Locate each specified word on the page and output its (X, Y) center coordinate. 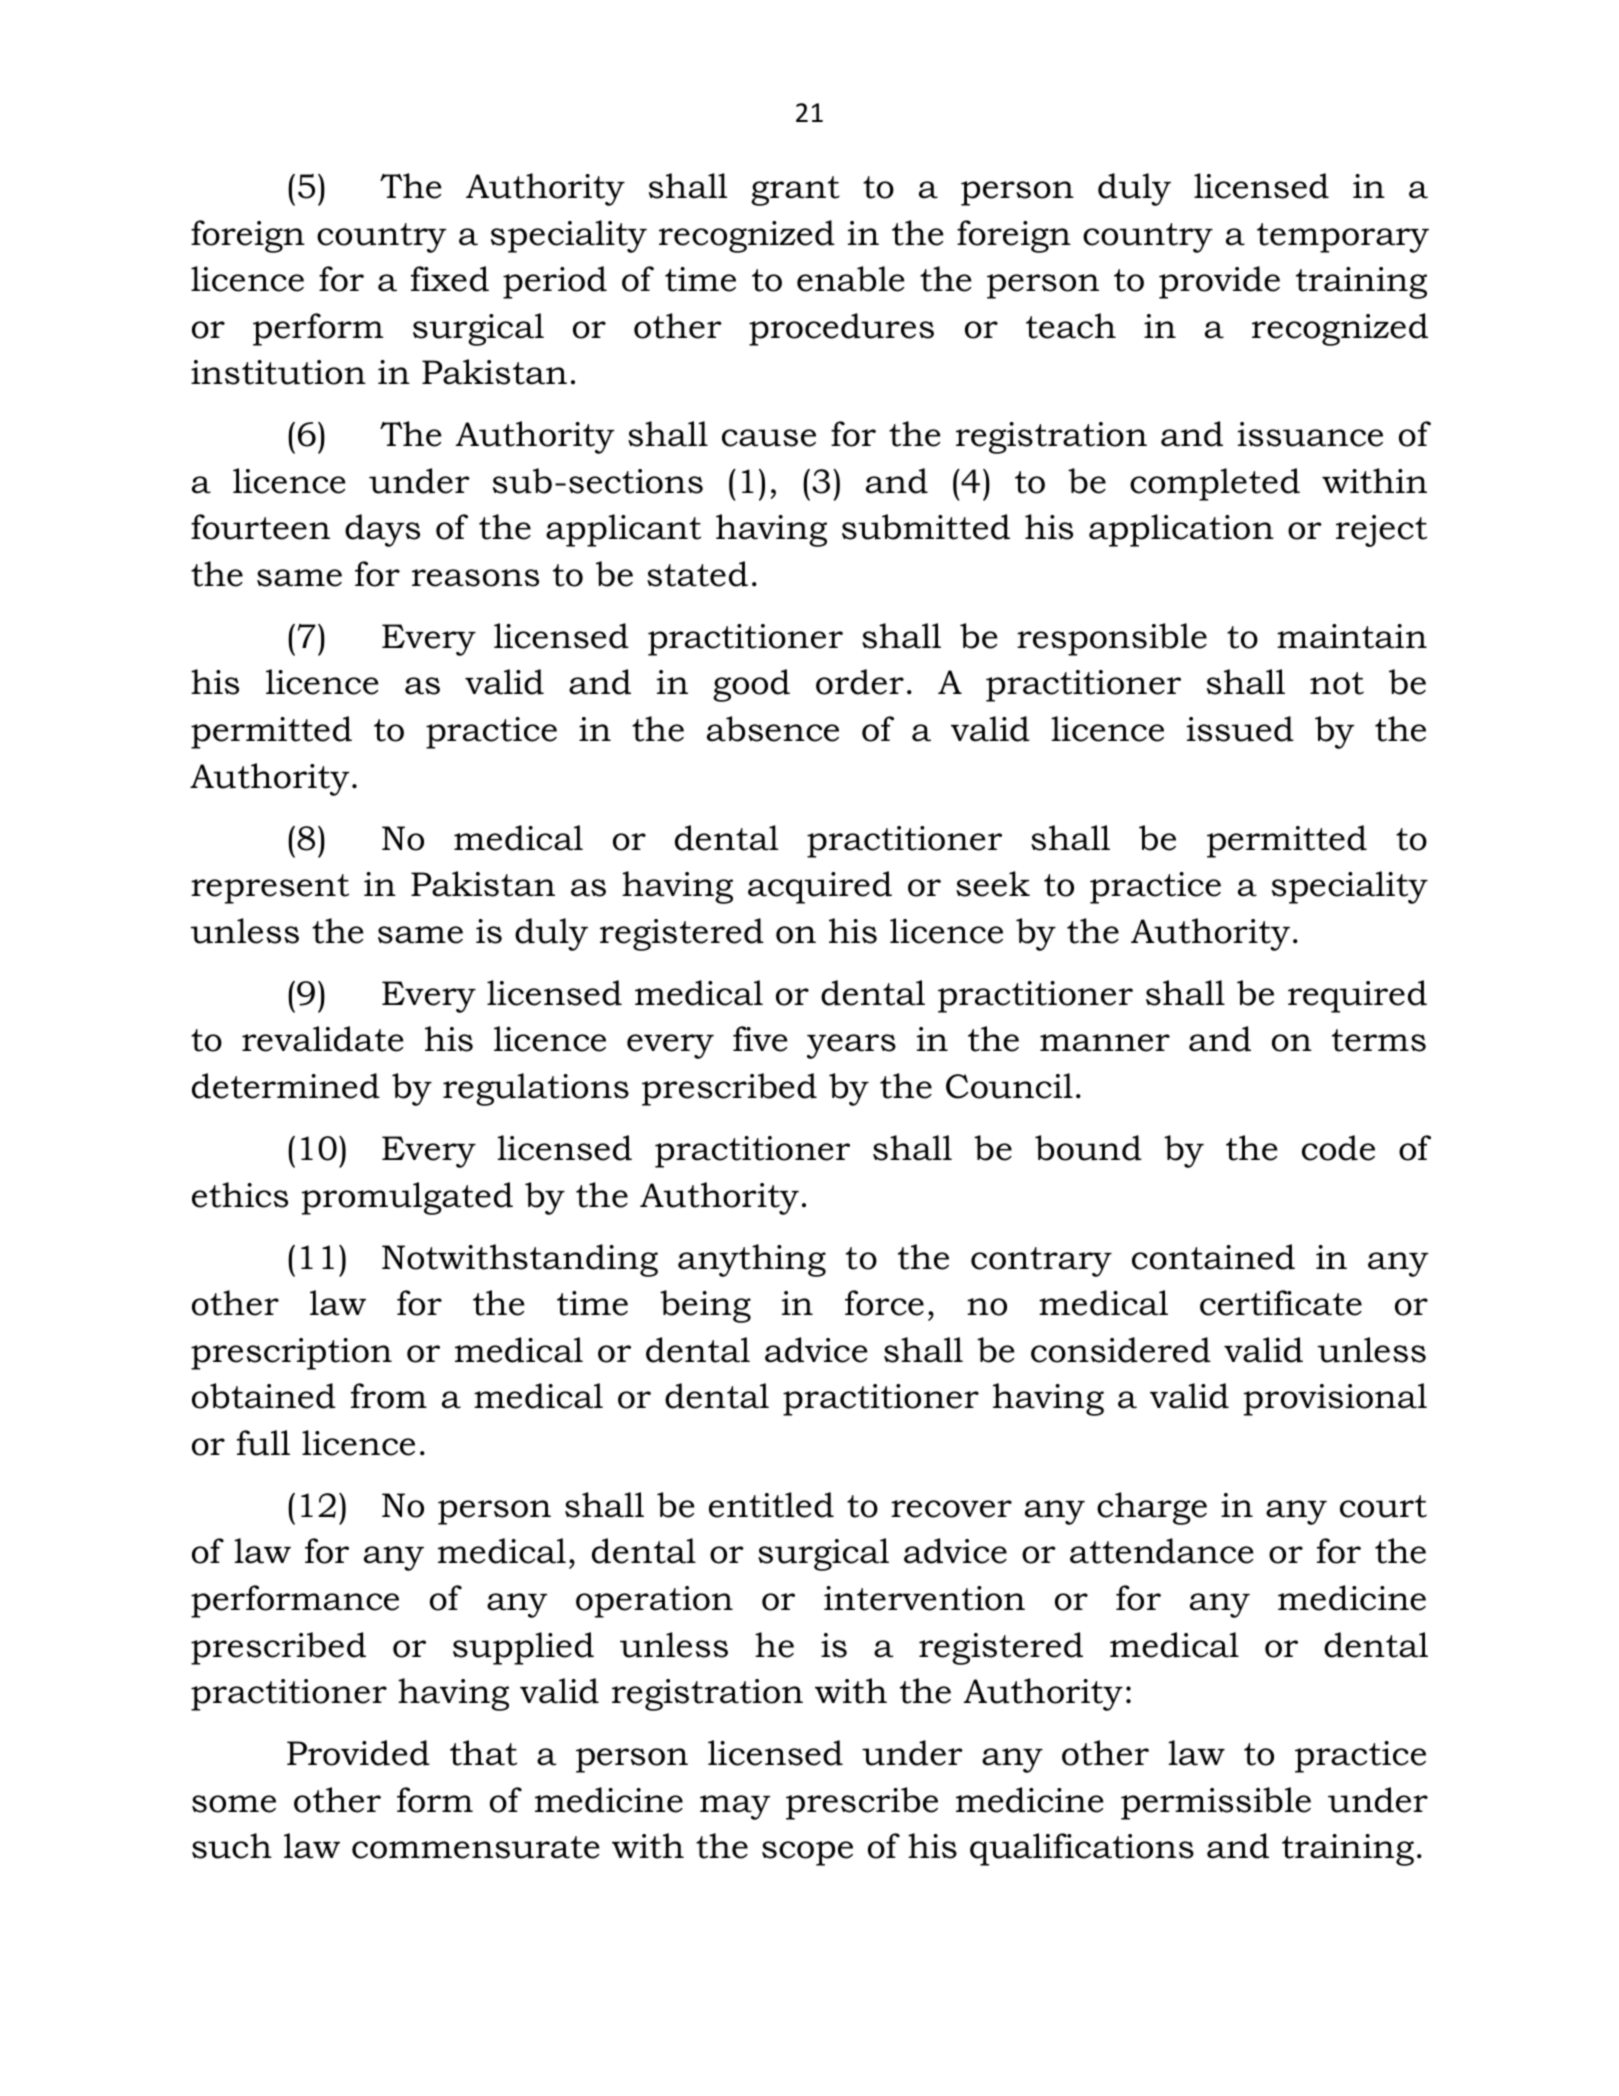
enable (851, 279)
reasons (475, 578)
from (389, 1396)
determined (286, 1086)
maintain (1352, 636)
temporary (1343, 238)
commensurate (476, 1847)
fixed (450, 279)
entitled (771, 1505)
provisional (1335, 1399)
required (1357, 996)
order (860, 682)
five (760, 1039)
